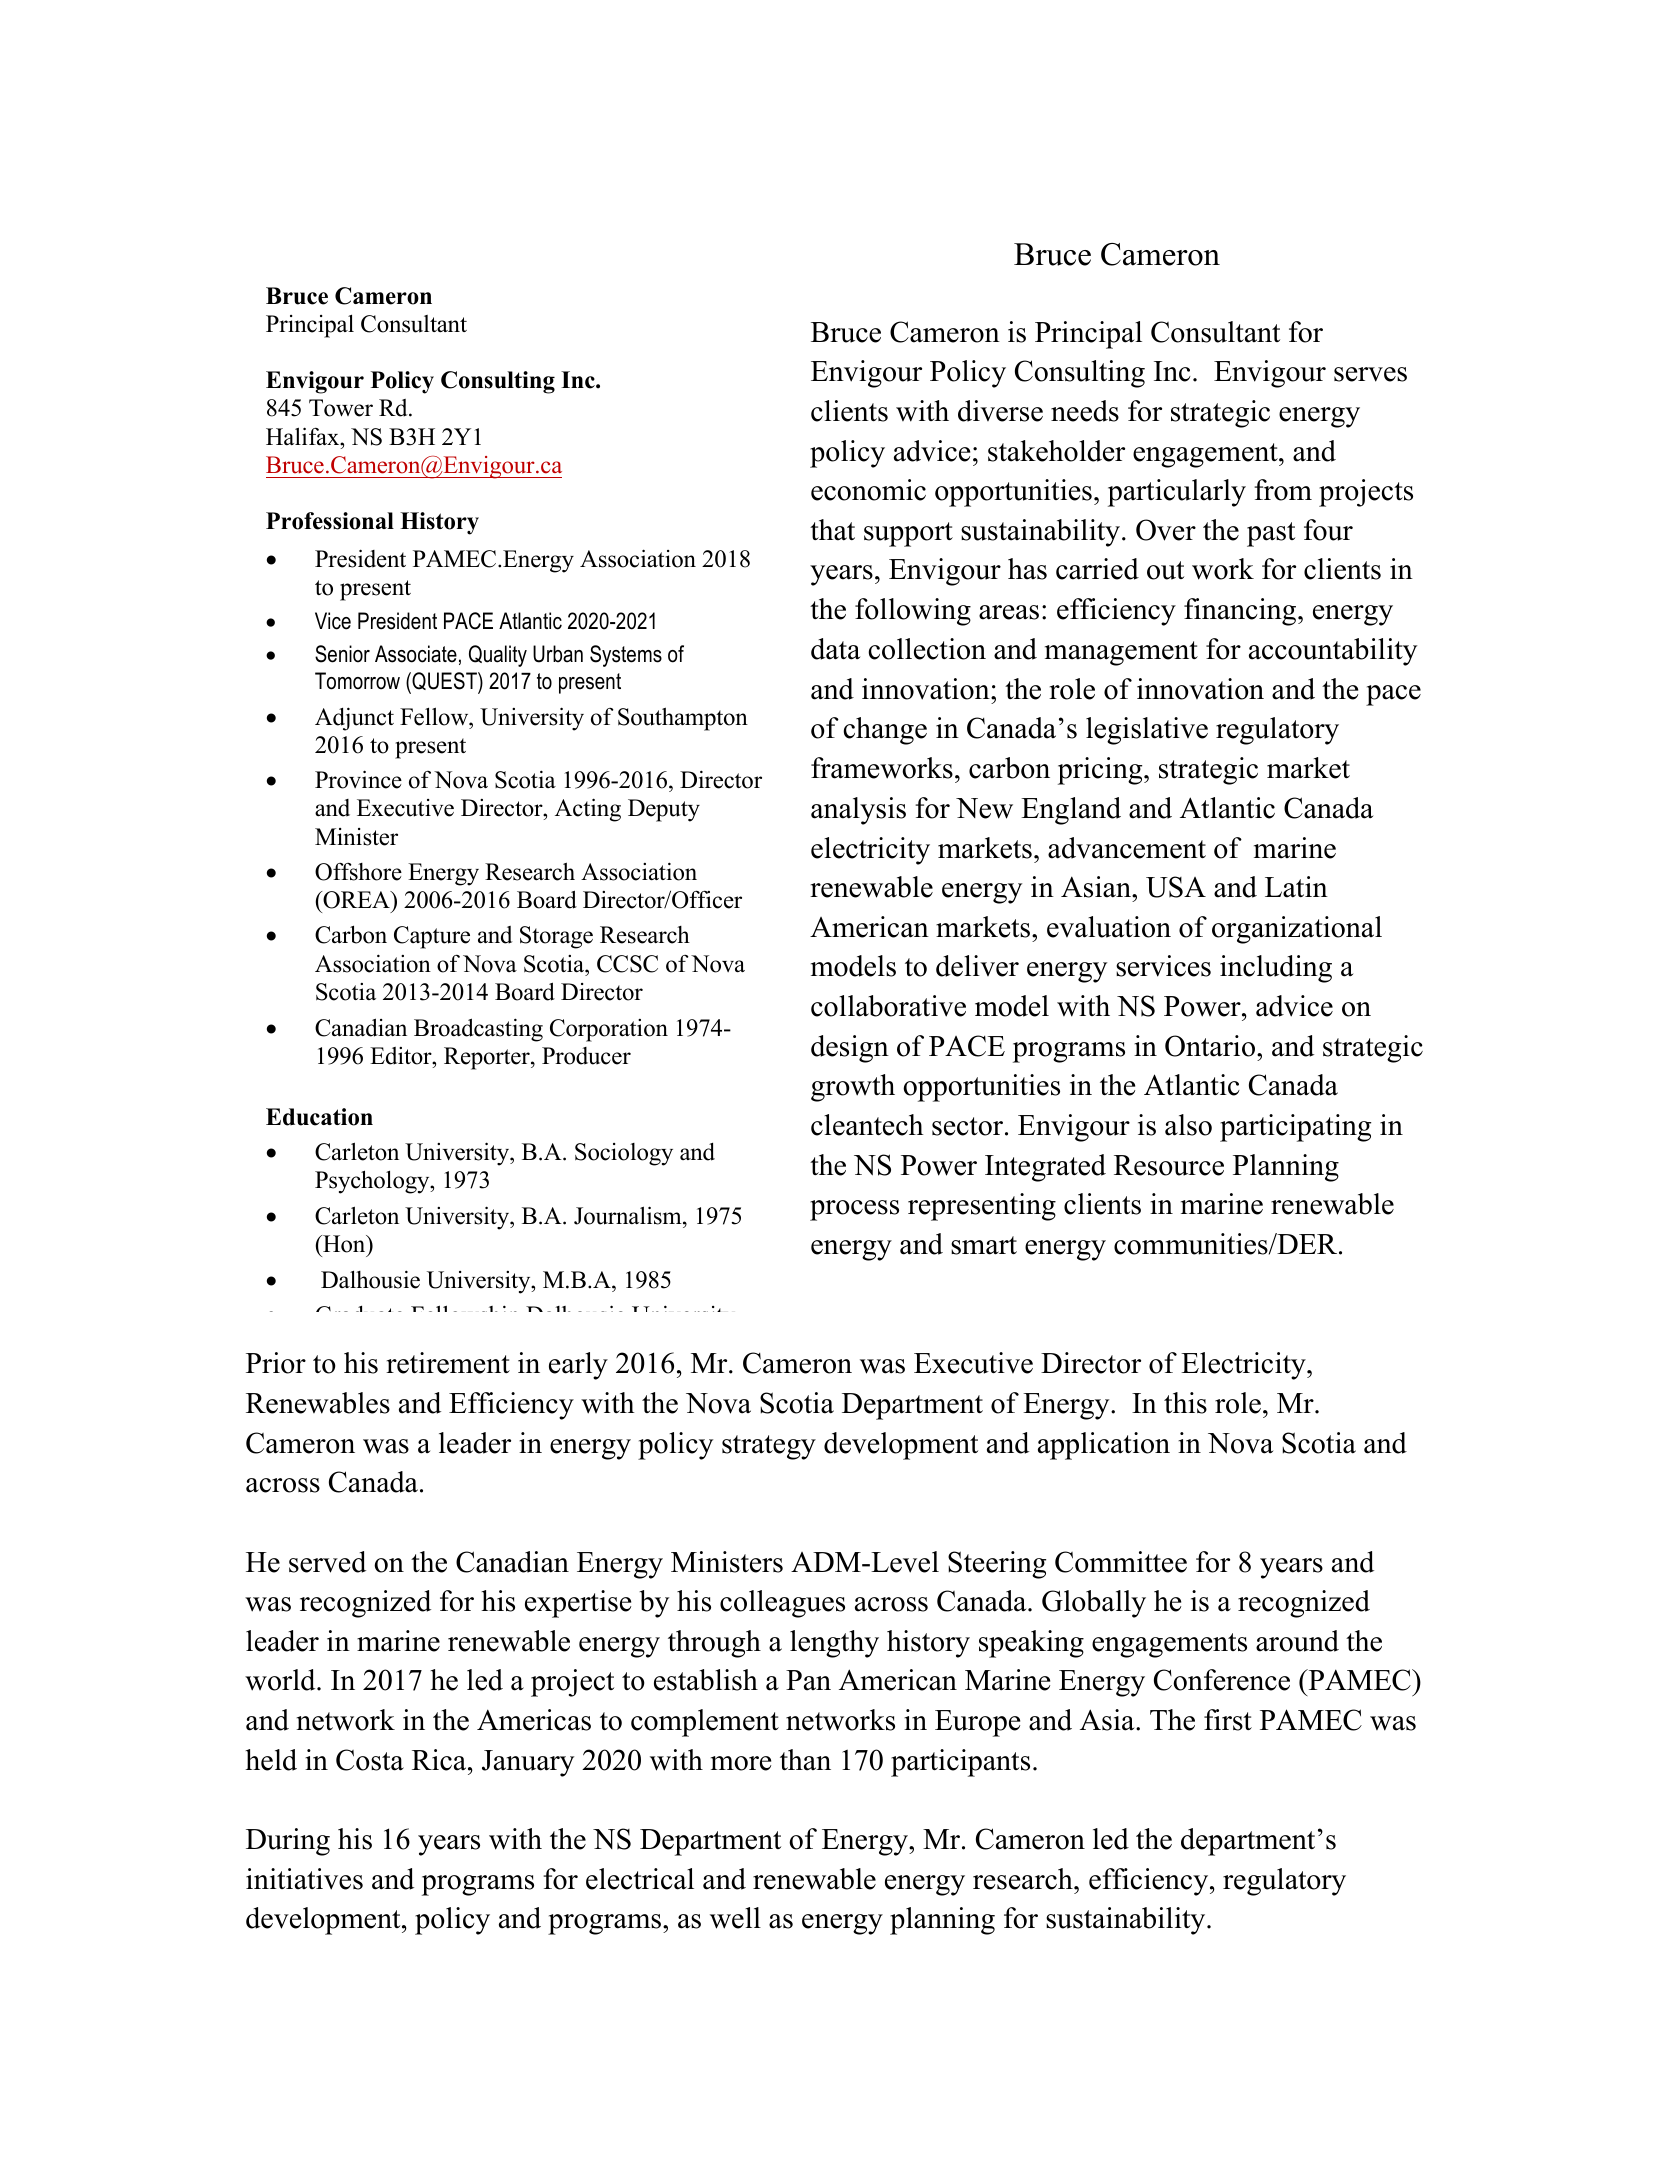  Describe the element at coordinates (868, 490) in the screenshot. I see `economic` at that location.
